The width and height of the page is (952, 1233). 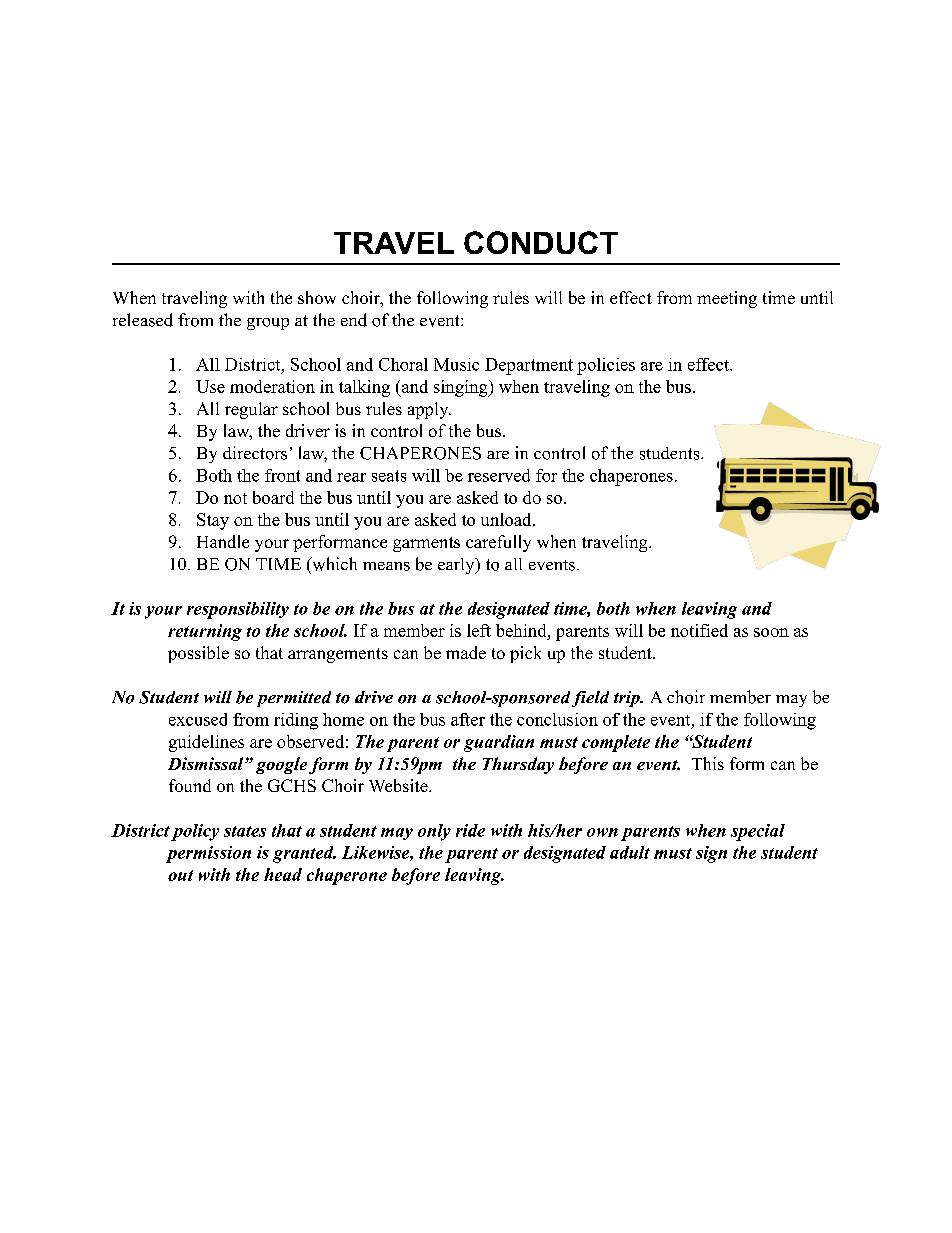 I want to click on possible, so click(x=198, y=654).
